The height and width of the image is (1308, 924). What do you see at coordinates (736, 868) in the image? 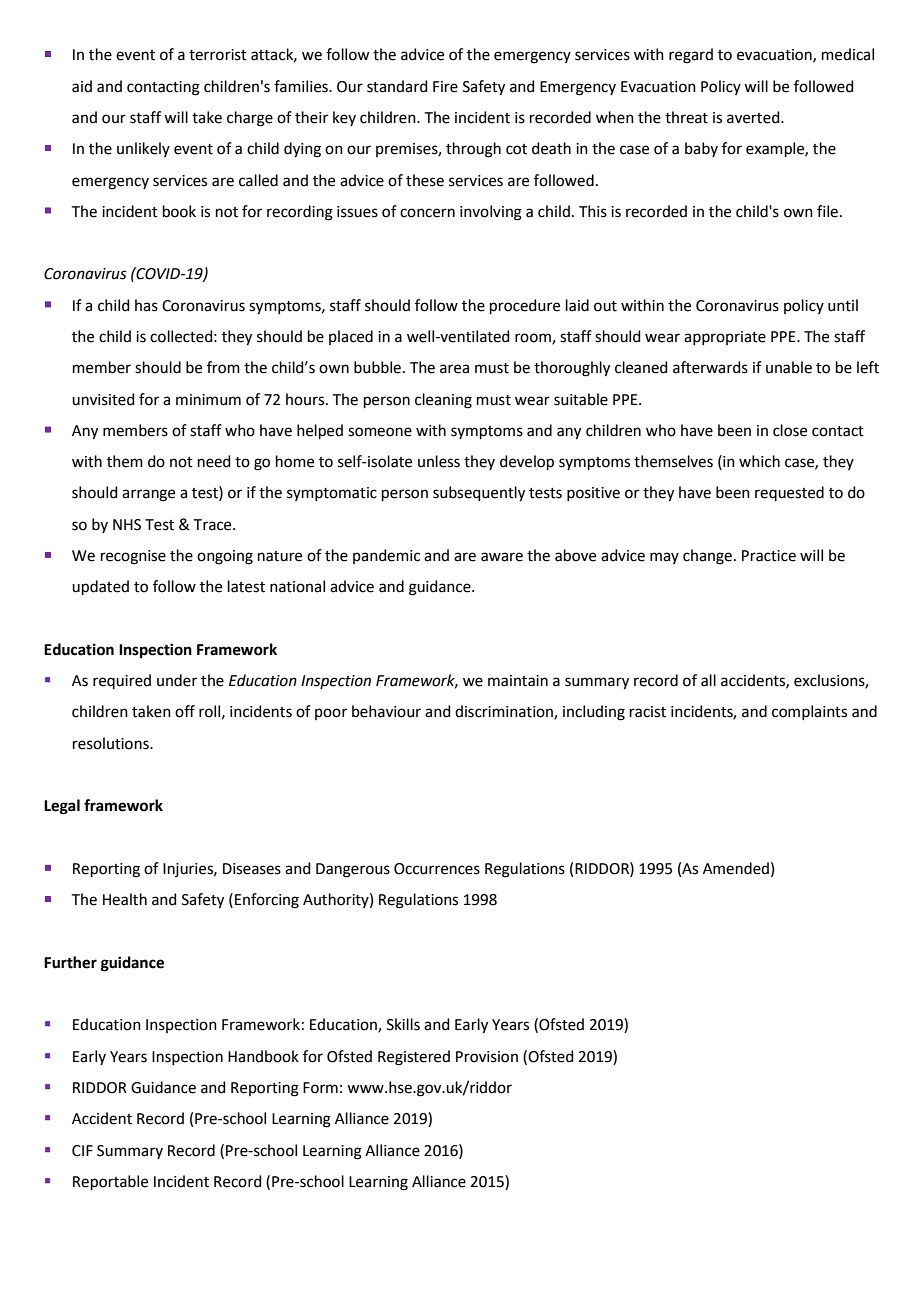
I see `Amended` at bounding box center [736, 868].
